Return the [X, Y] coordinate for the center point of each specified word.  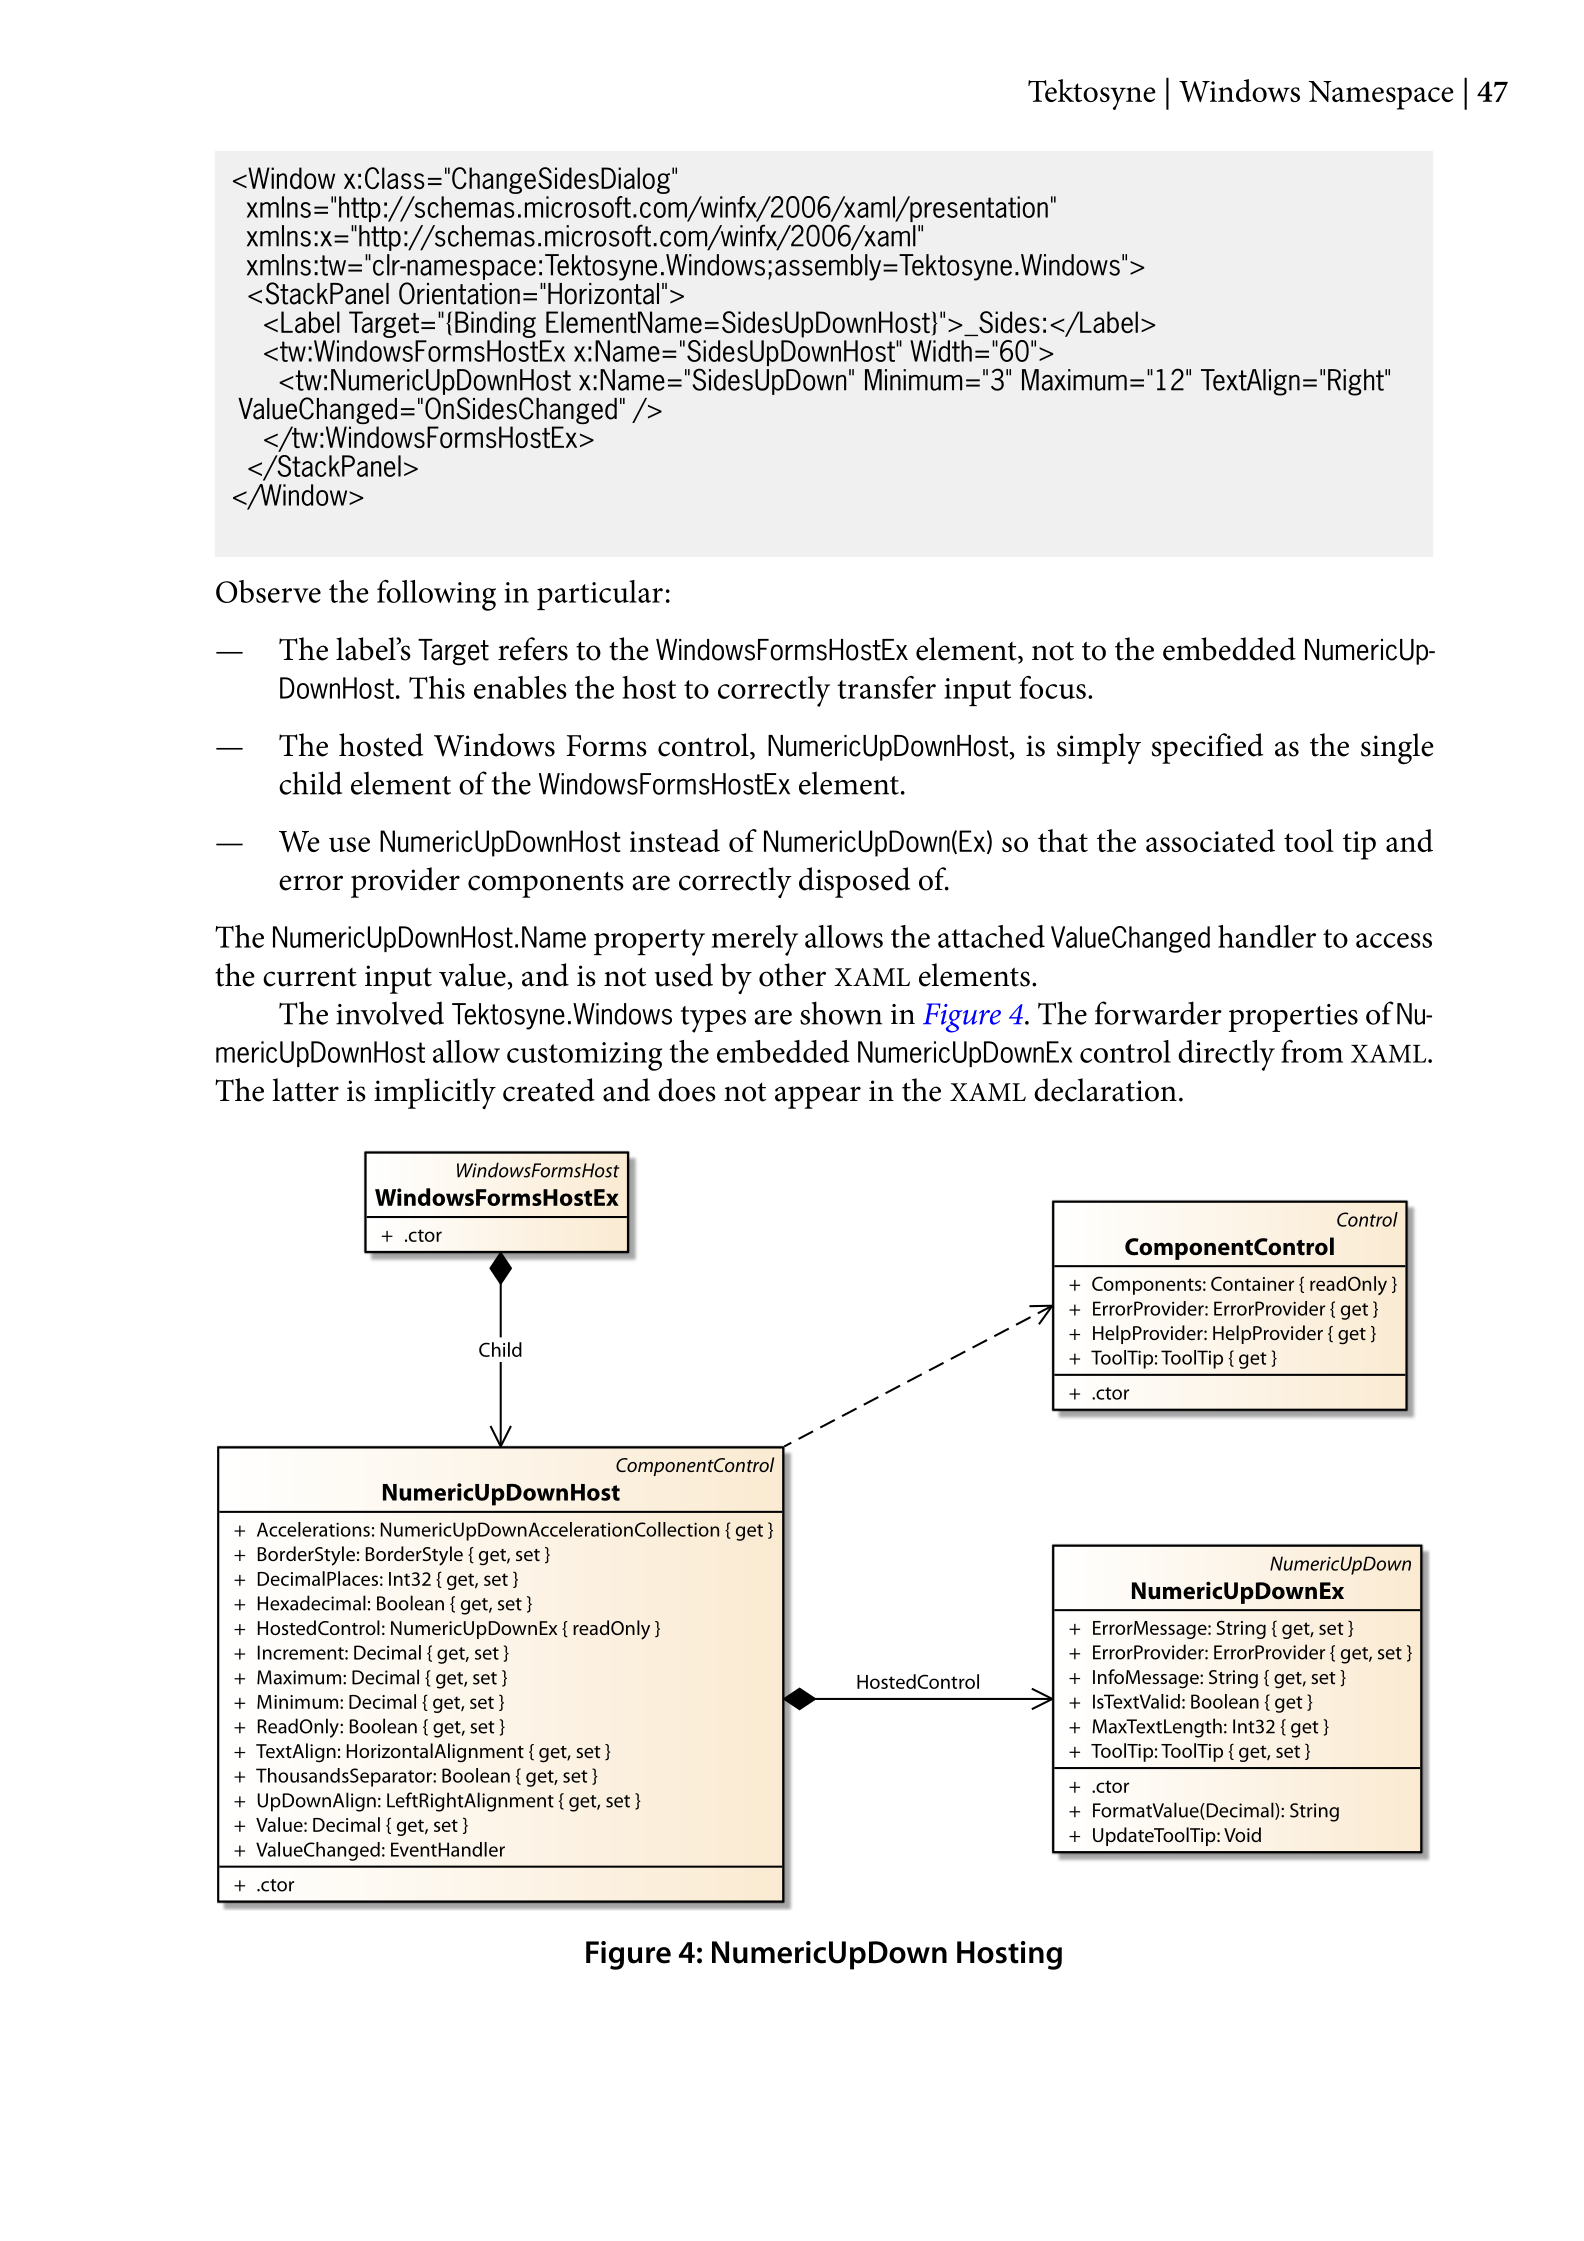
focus [1053, 687]
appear [818, 1097]
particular [600, 595]
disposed [854, 882]
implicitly [435, 1093]
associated [1210, 840]
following [436, 595]
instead [675, 840]
